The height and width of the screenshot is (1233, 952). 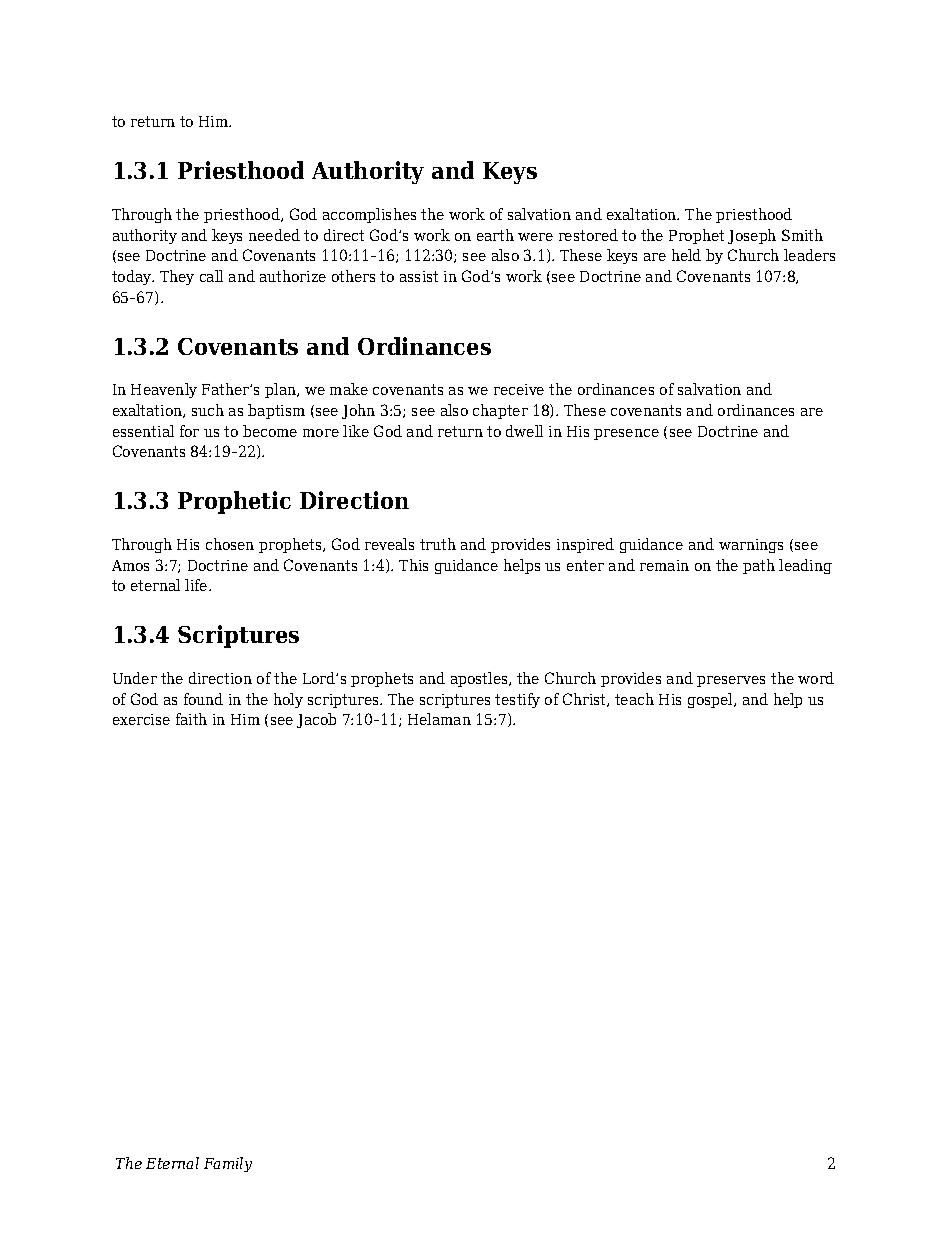 I want to click on gospel, so click(x=711, y=700).
